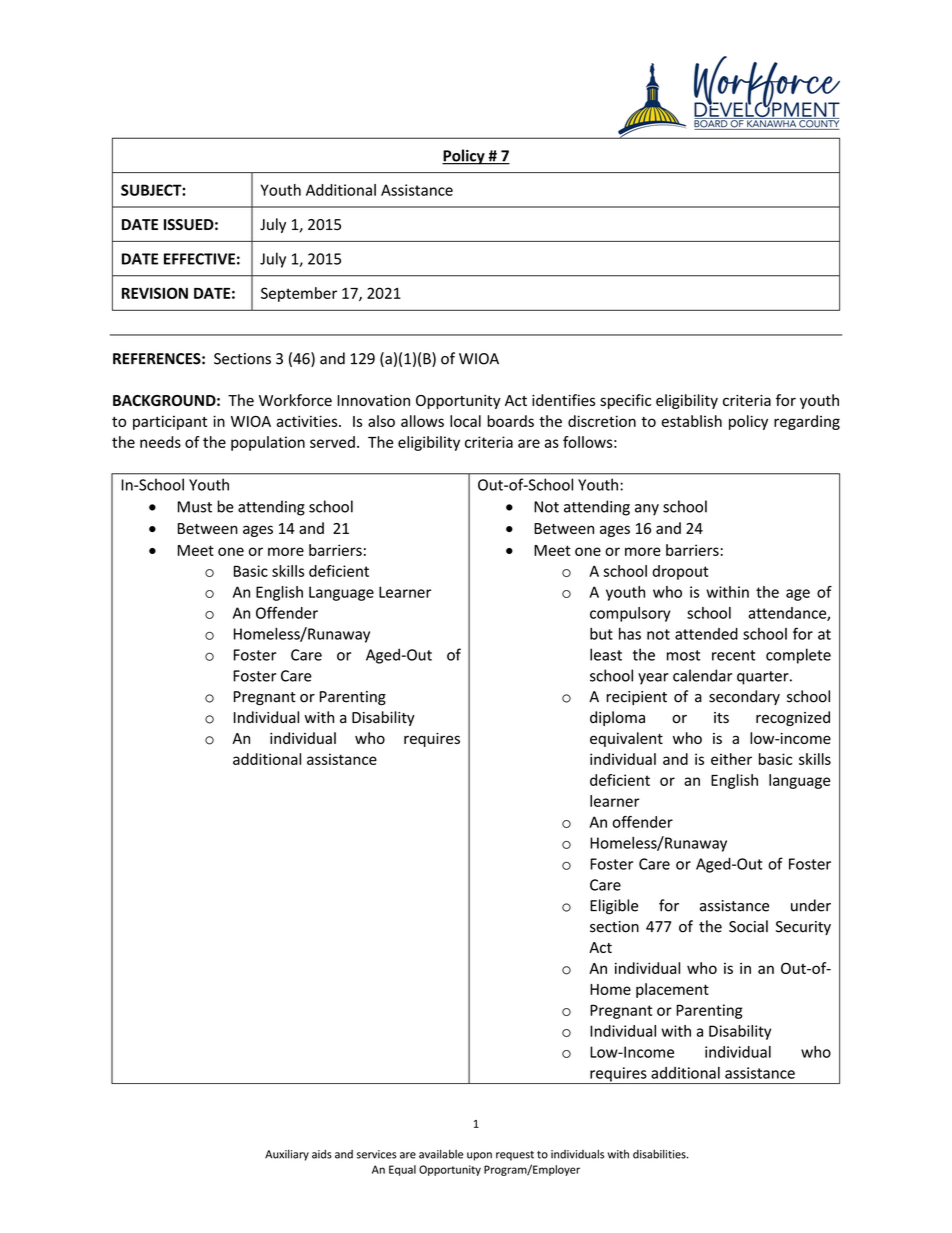 The image size is (952, 1233). What do you see at coordinates (563, 400) in the document?
I see `identifies` at bounding box center [563, 400].
